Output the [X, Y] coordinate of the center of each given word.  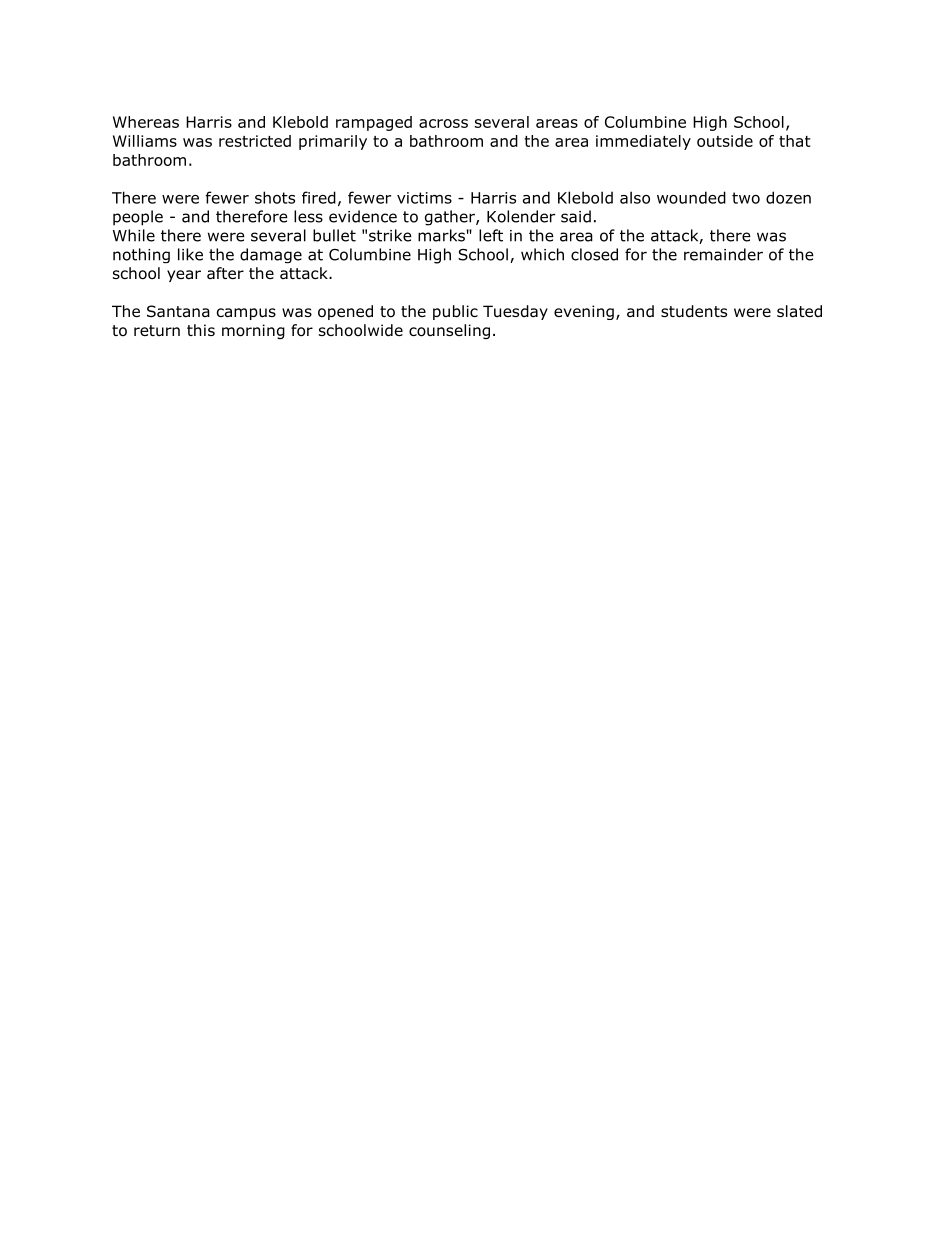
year [184, 276]
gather [451, 218]
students [694, 311]
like [190, 254]
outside [725, 141]
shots [275, 197]
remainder [723, 254]
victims [424, 198]
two [746, 198]
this [201, 330]
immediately [643, 142]
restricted [255, 141]
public [455, 312]
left [491, 235]
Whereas [146, 122]
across [443, 123]
